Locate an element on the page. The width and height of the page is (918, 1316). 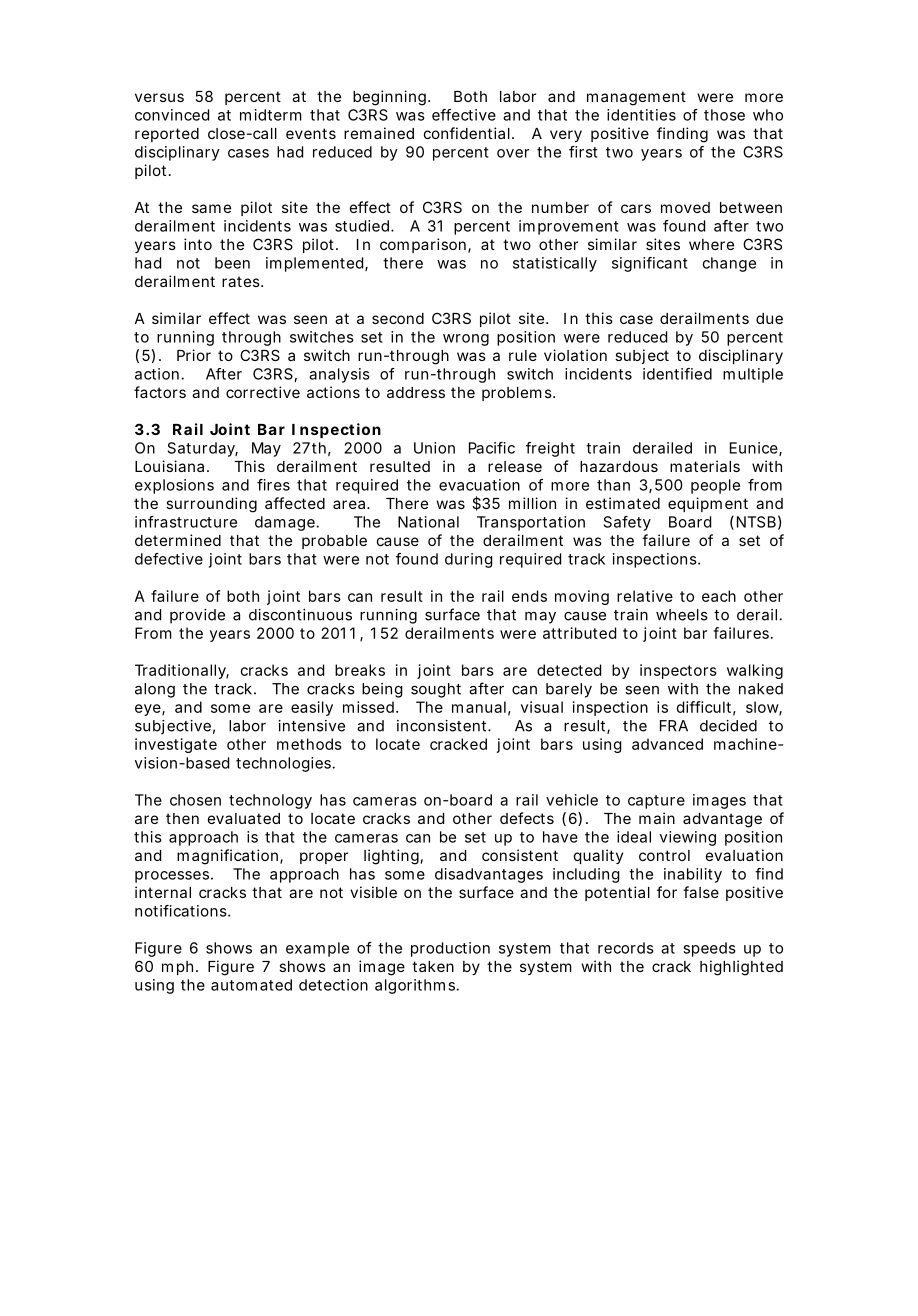
production is located at coordinates (450, 949).
